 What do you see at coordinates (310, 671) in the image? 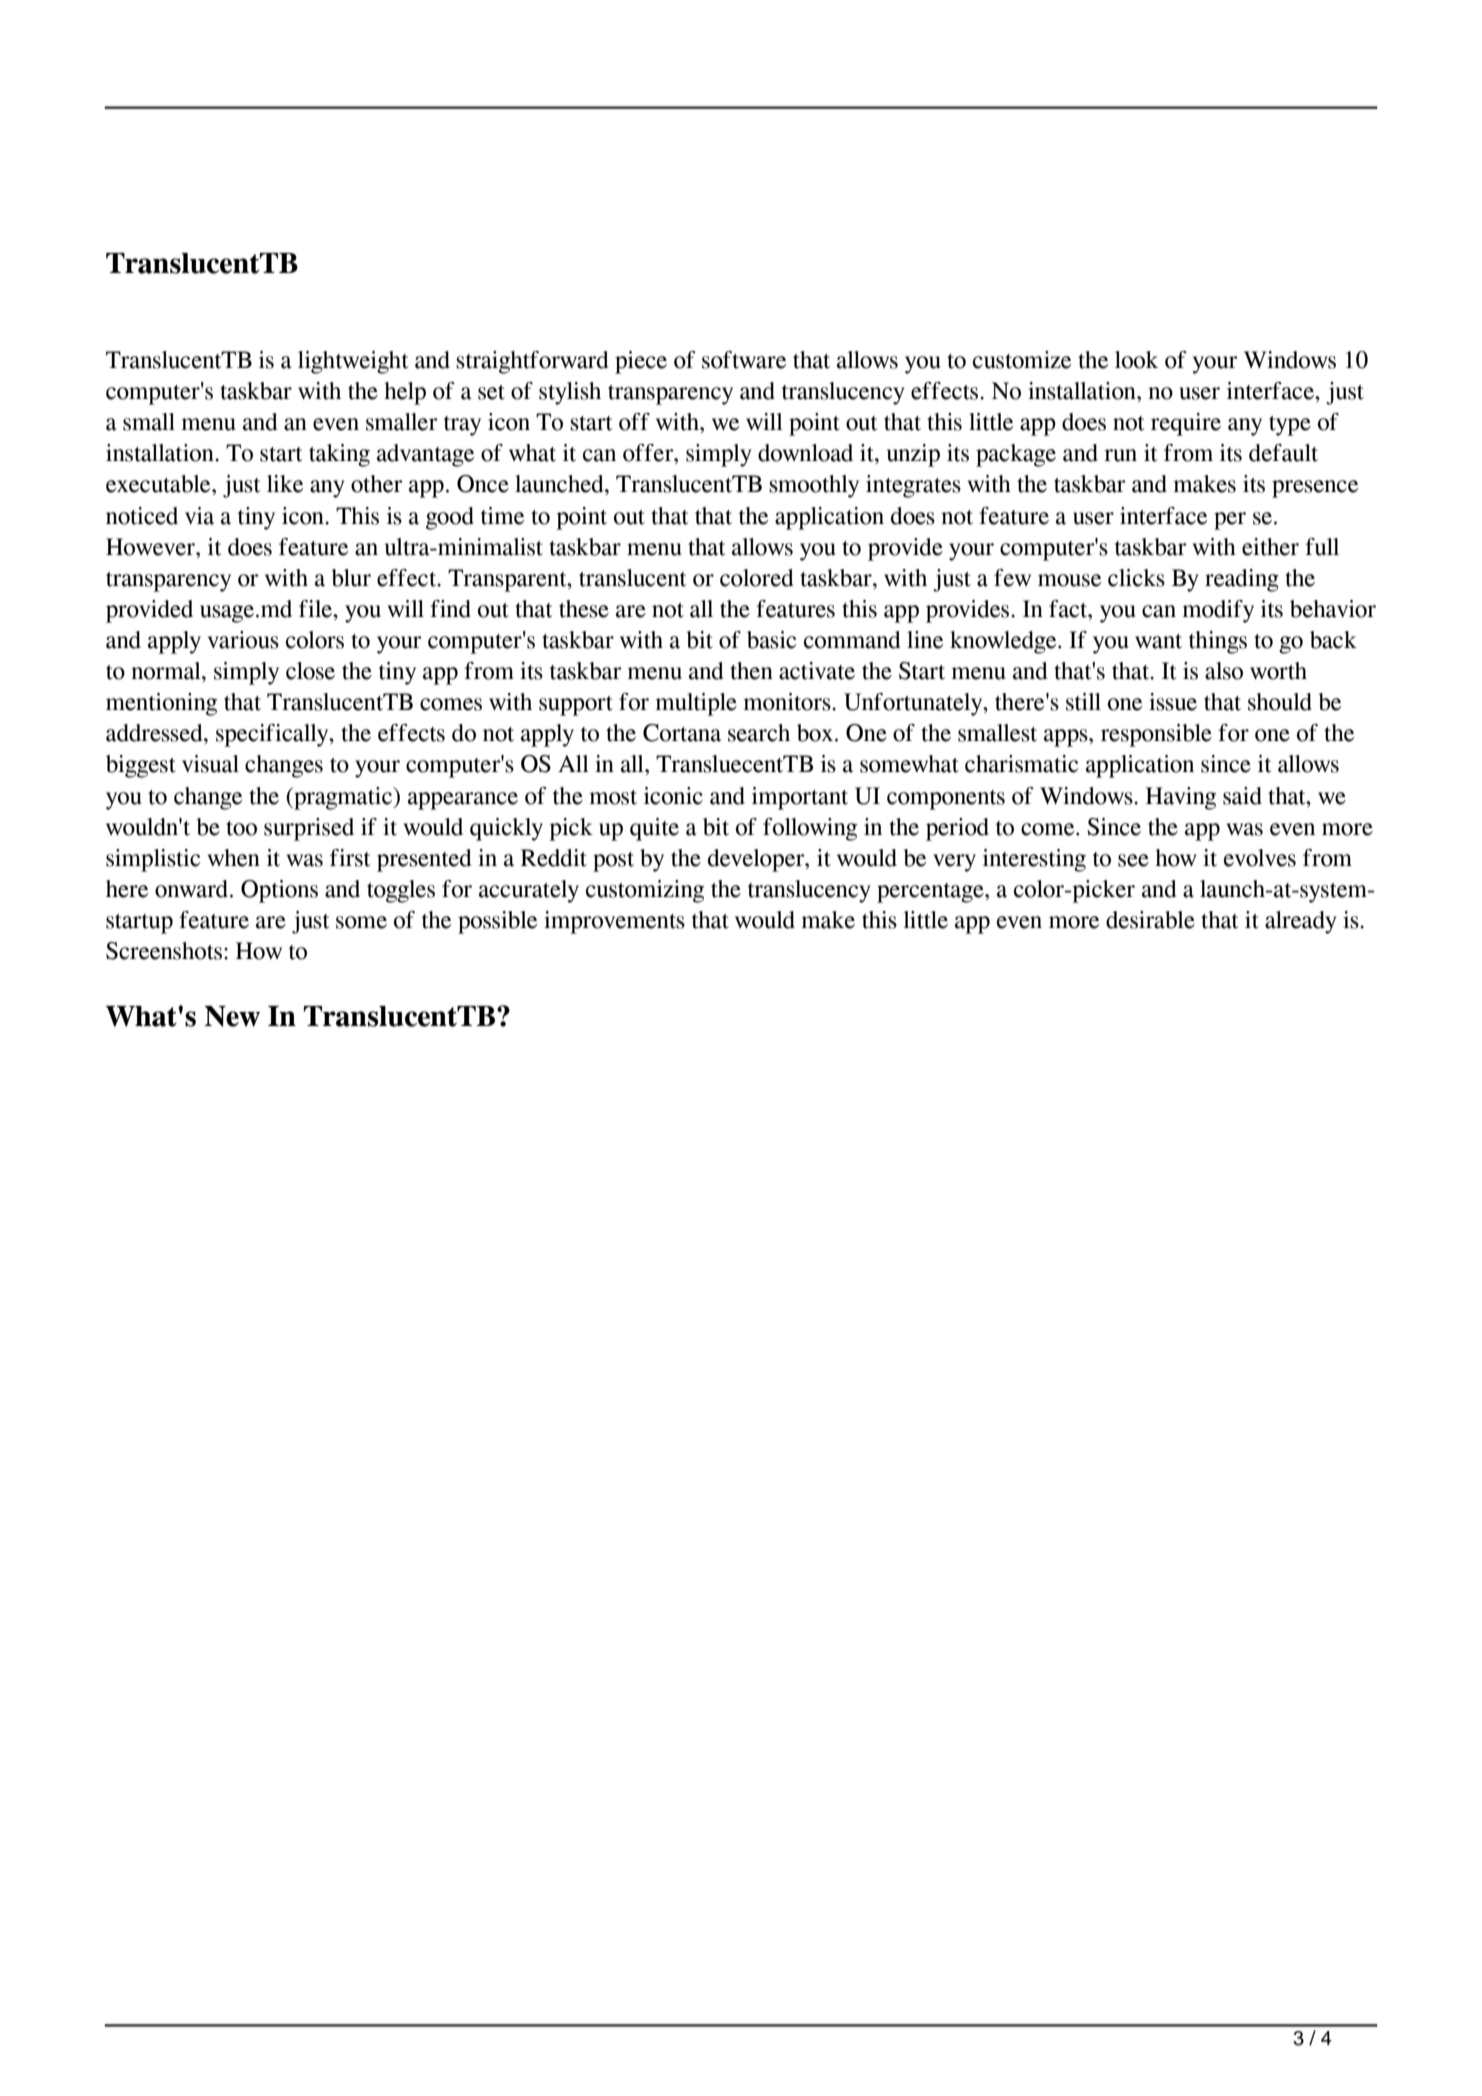
I see `close` at bounding box center [310, 671].
